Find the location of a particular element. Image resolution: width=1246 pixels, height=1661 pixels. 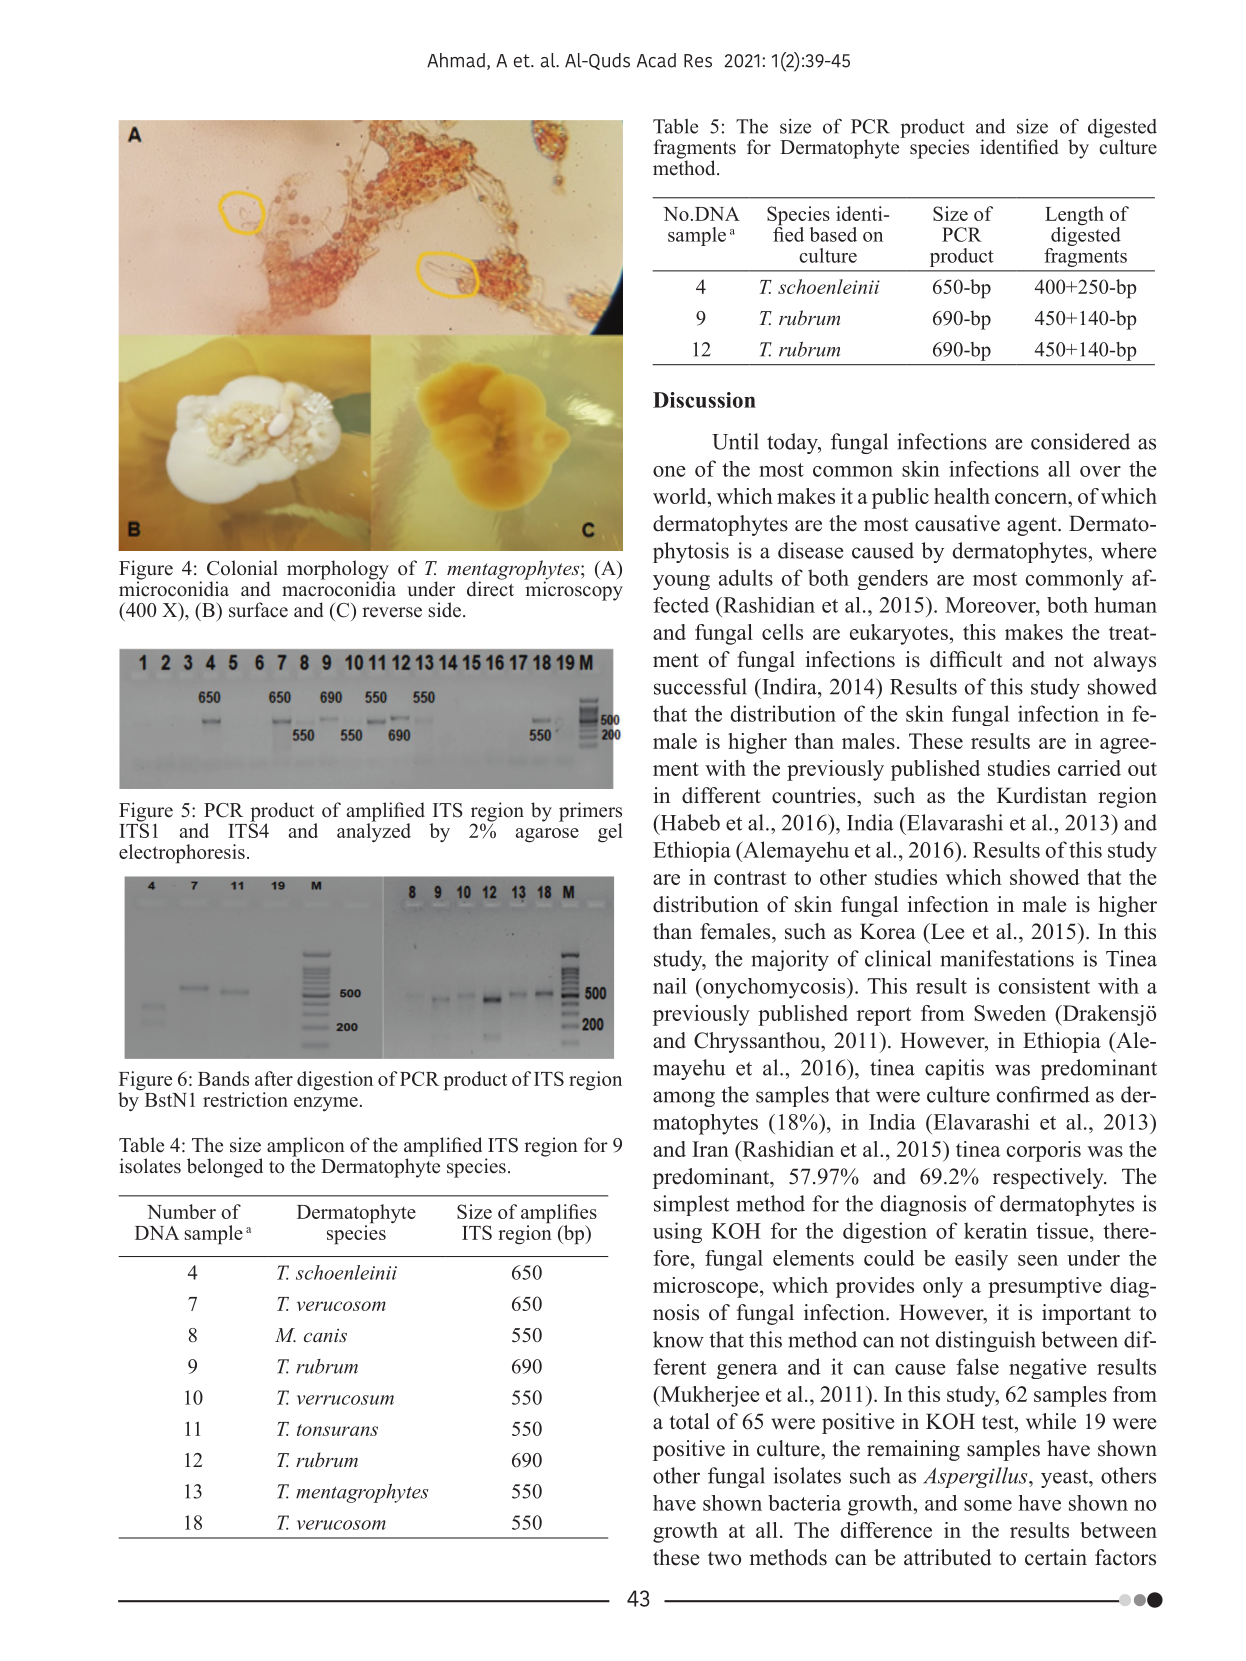

Iran is located at coordinates (710, 1149).
